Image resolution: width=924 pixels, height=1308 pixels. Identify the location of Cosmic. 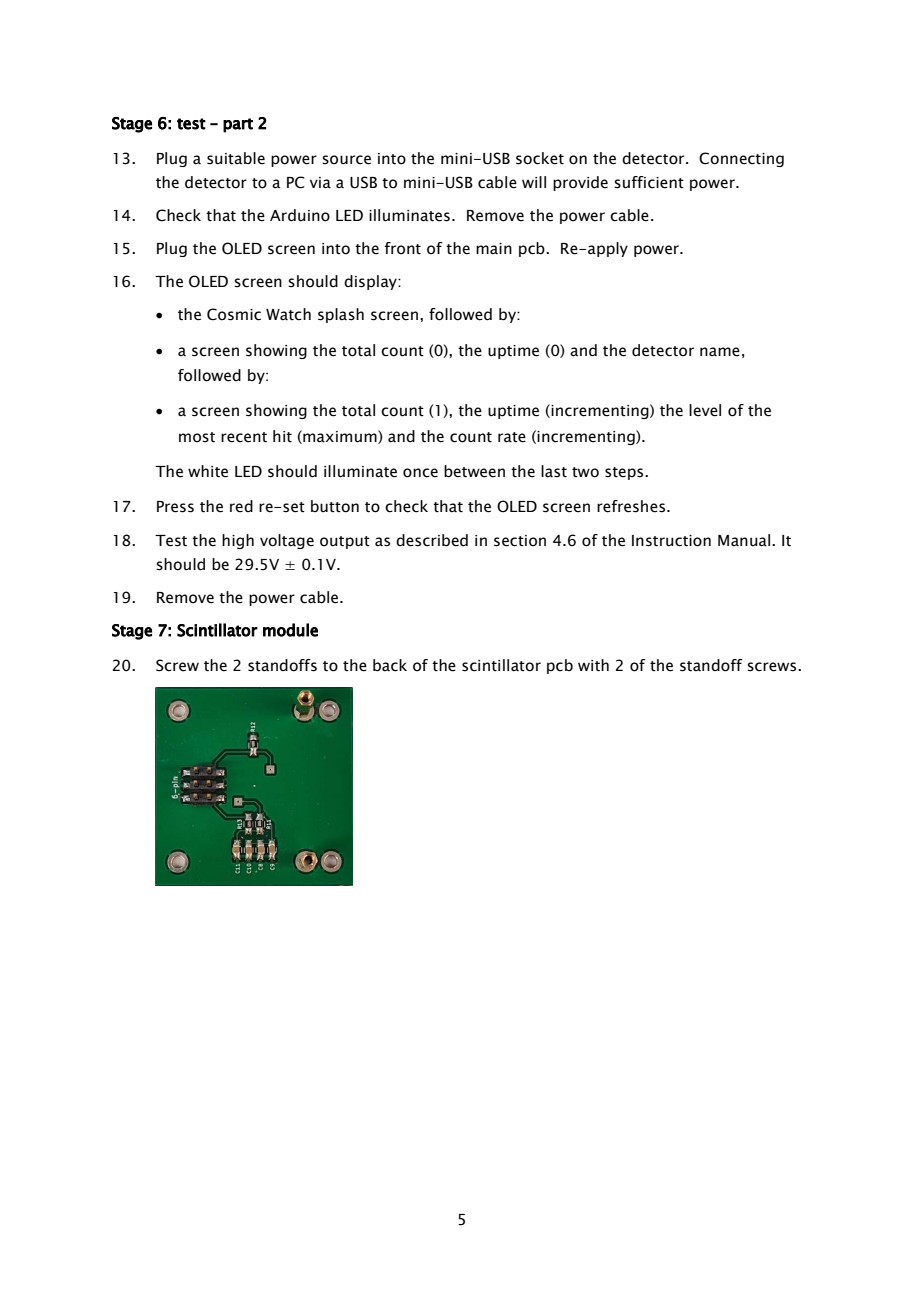
(234, 314).
